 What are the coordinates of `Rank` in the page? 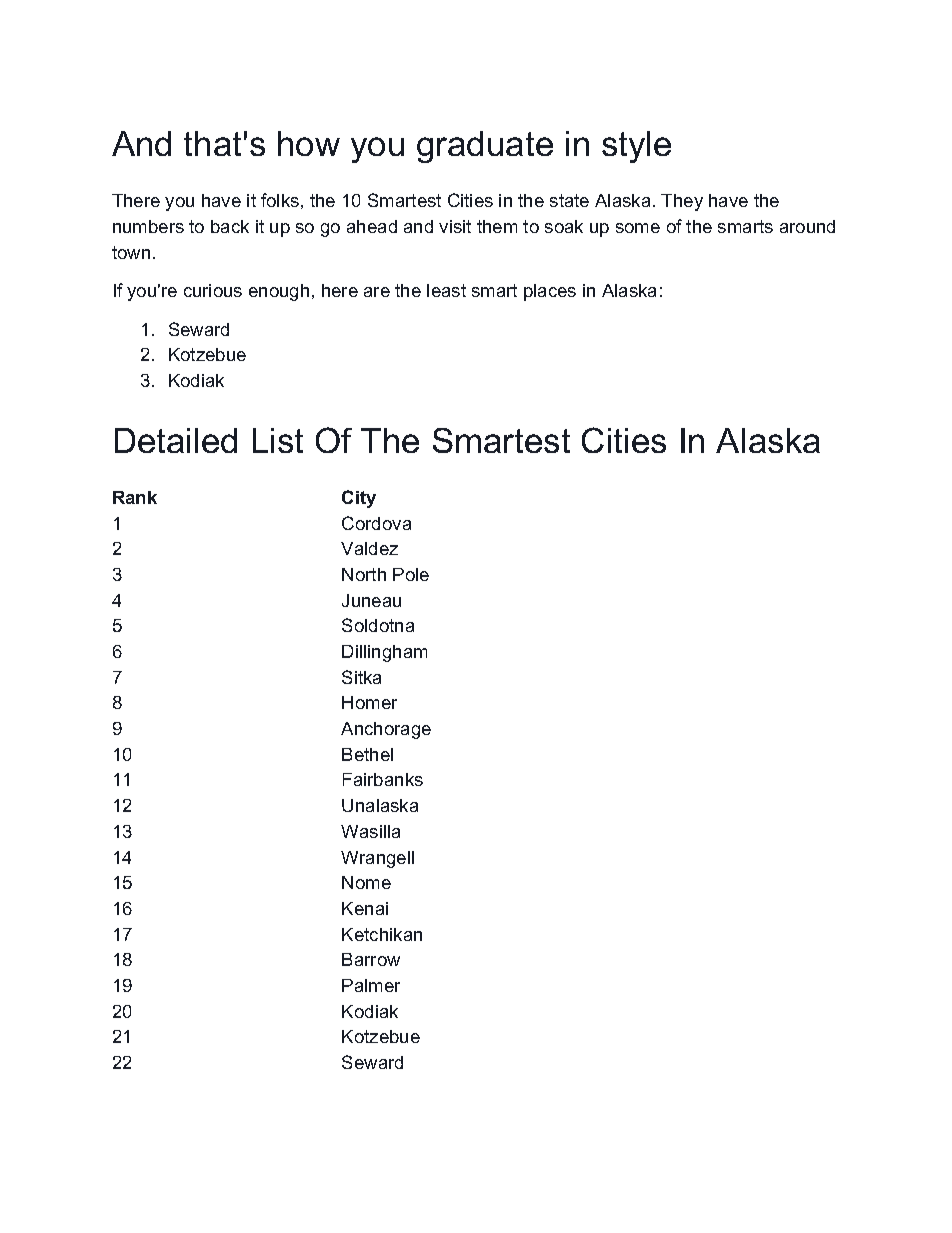 It's located at (135, 497).
